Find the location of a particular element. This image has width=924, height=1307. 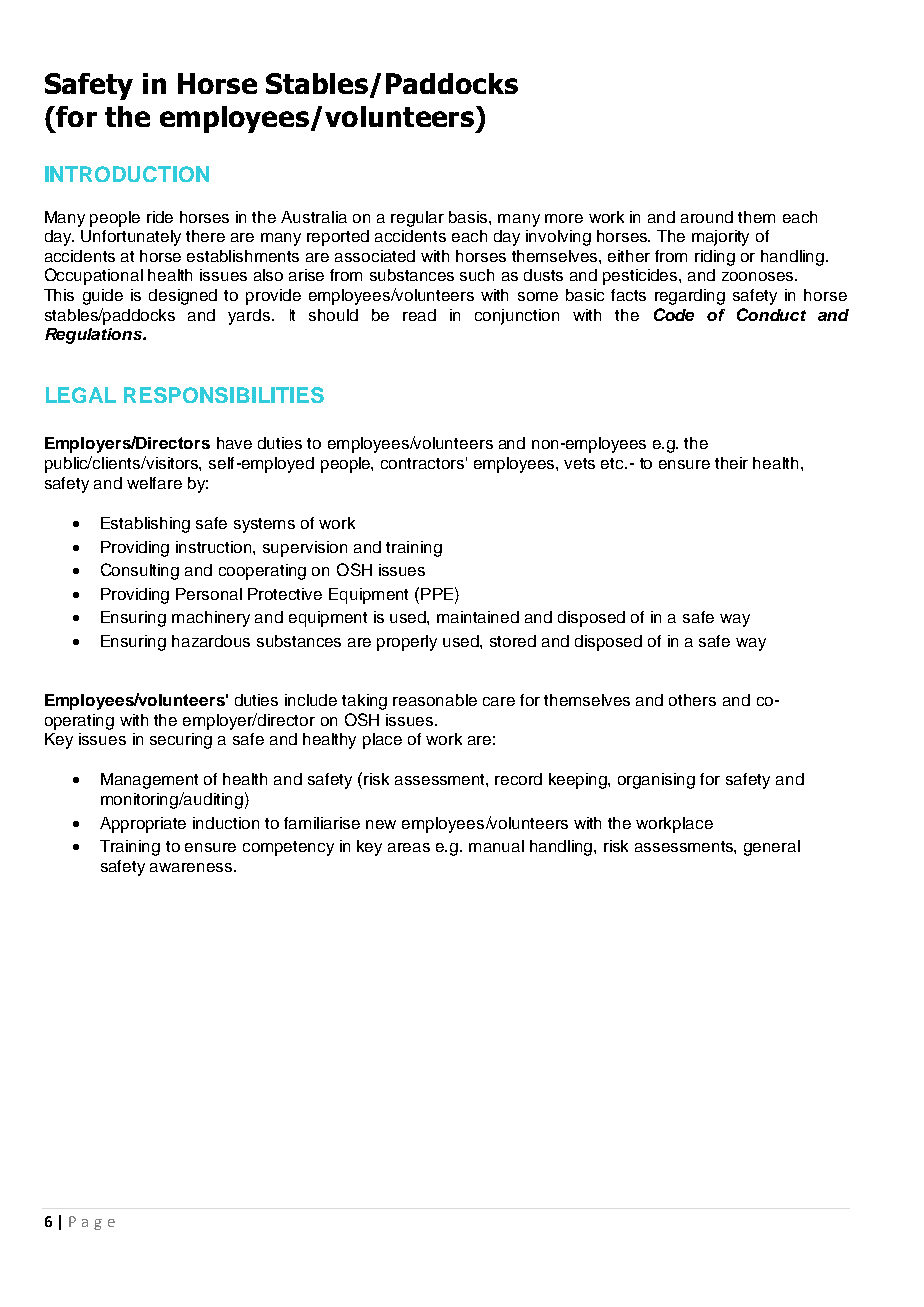

supervision is located at coordinates (305, 549).
